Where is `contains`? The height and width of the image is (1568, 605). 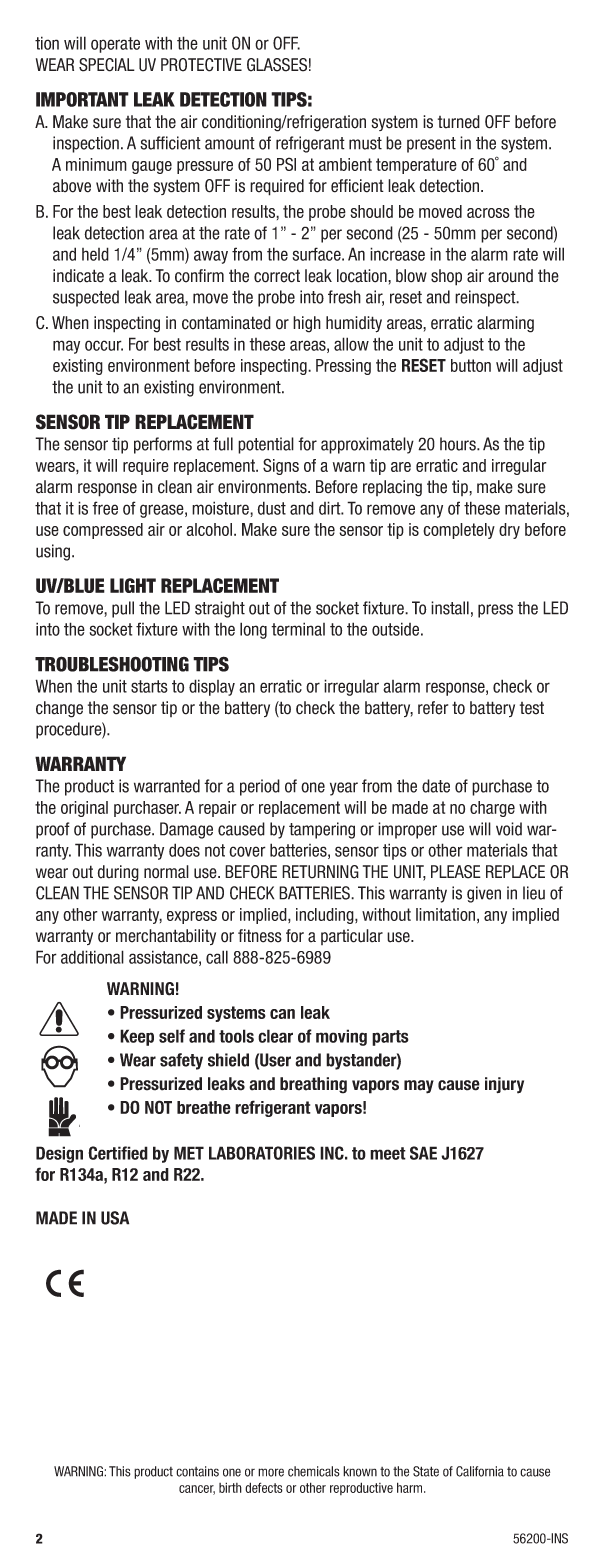 contains is located at coordinates (197, 1471).
